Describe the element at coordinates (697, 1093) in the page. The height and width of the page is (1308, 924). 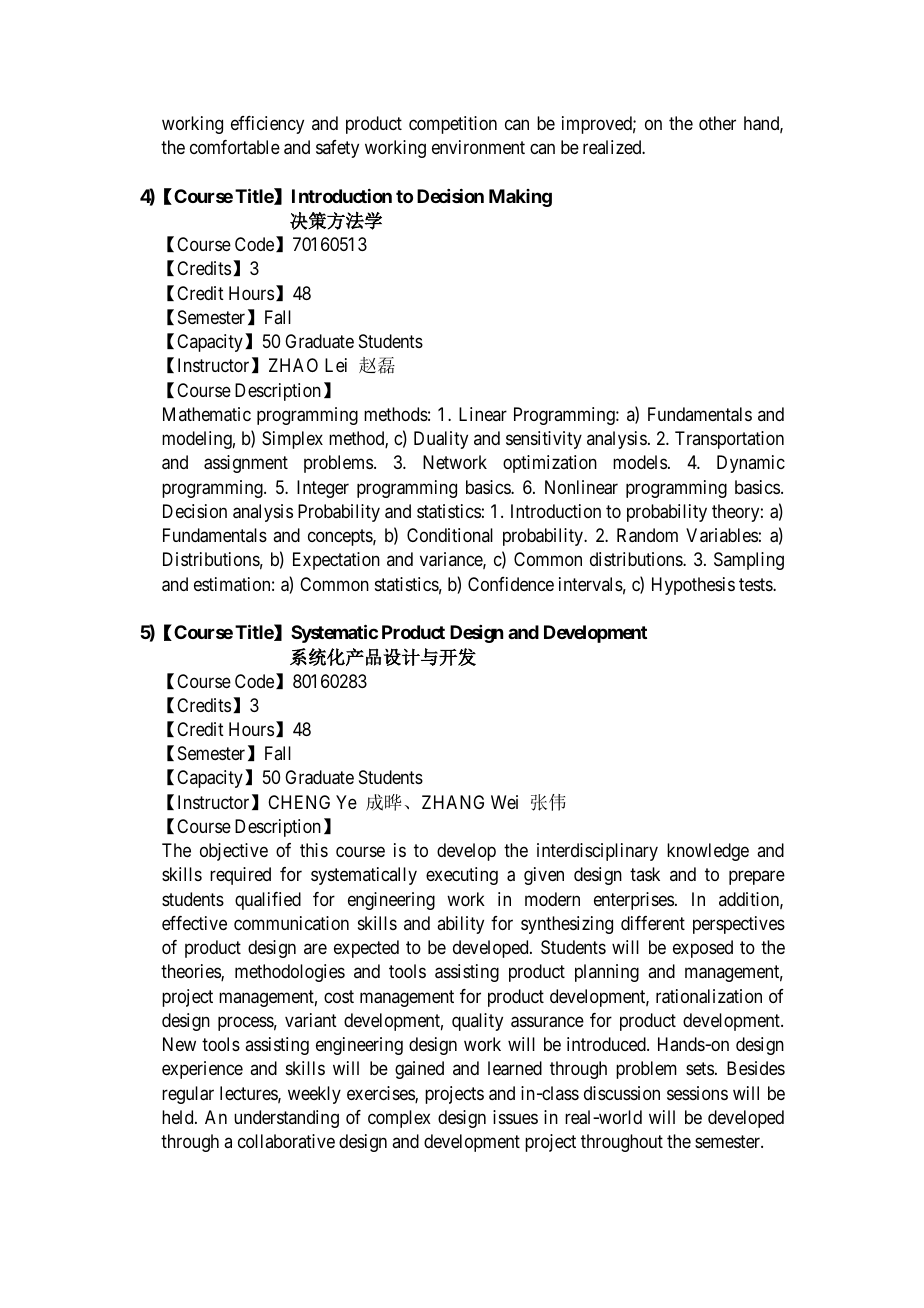
I see `sessions` at that location.
